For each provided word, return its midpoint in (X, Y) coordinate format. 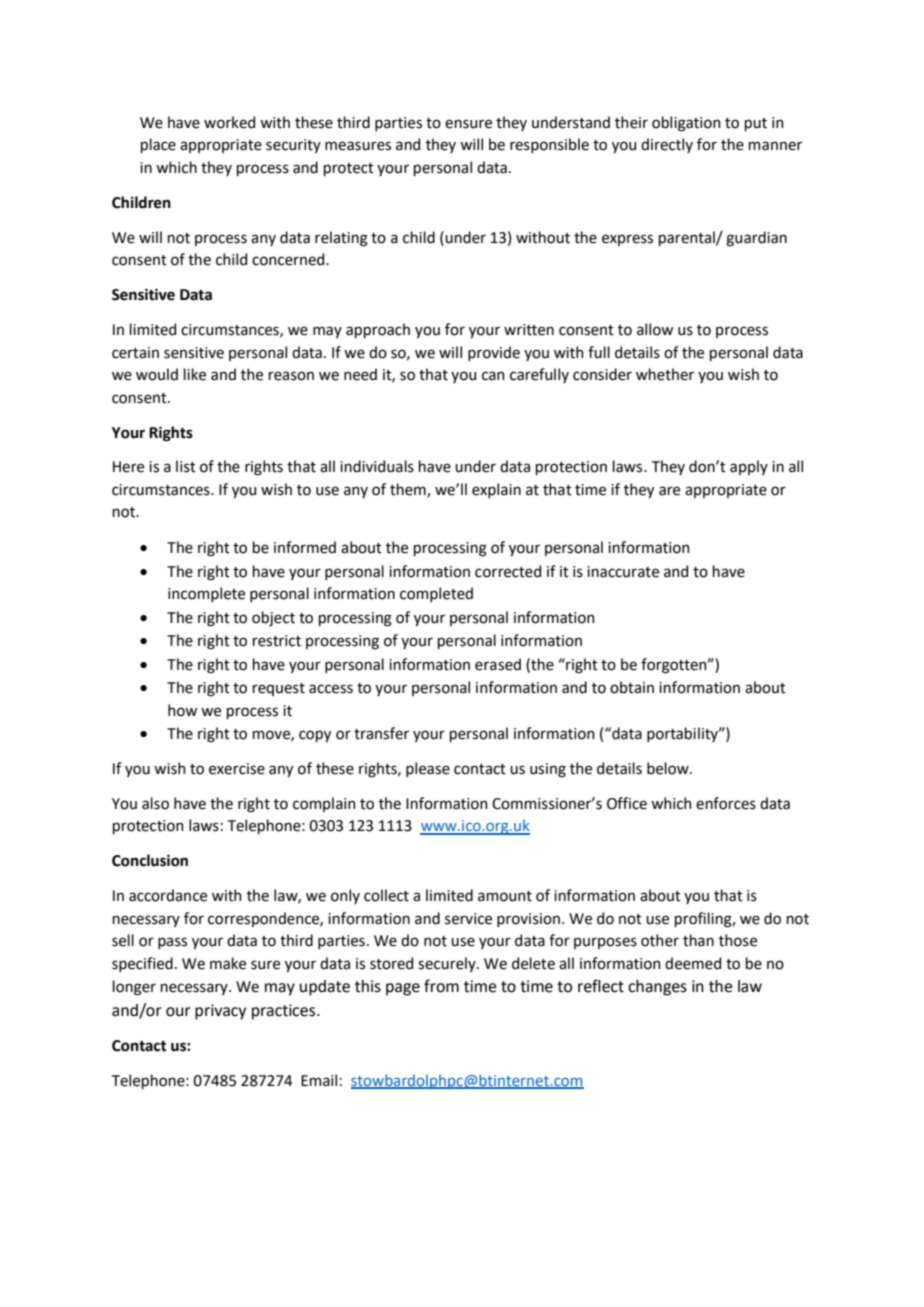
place (158, 145)
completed (436, 594)
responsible (549, 145)
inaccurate (623, 572)
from (441, 986)
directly (667, 145)
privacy (220, 1012)
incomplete (206, 594)
